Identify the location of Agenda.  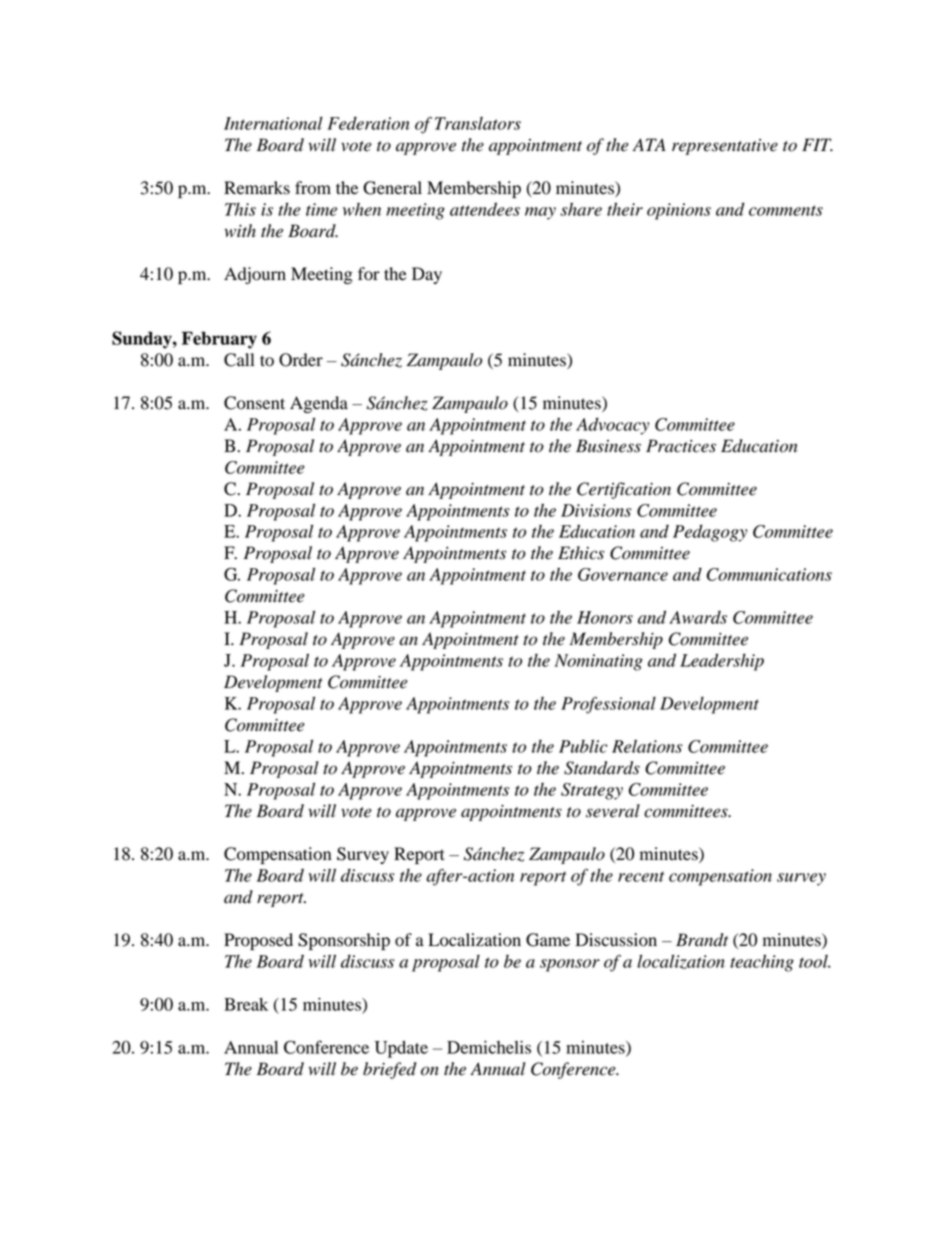
(319, 404).
